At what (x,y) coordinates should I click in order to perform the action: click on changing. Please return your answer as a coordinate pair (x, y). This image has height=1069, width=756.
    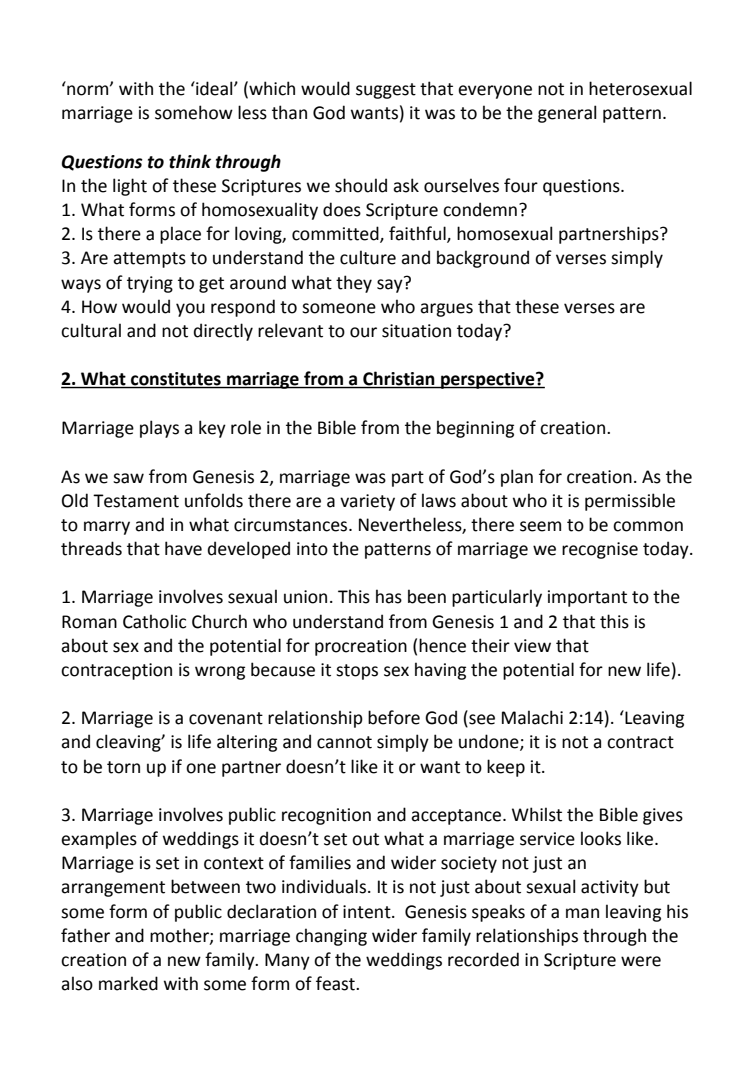
    Looking at the image, I should click on (331, 937).
